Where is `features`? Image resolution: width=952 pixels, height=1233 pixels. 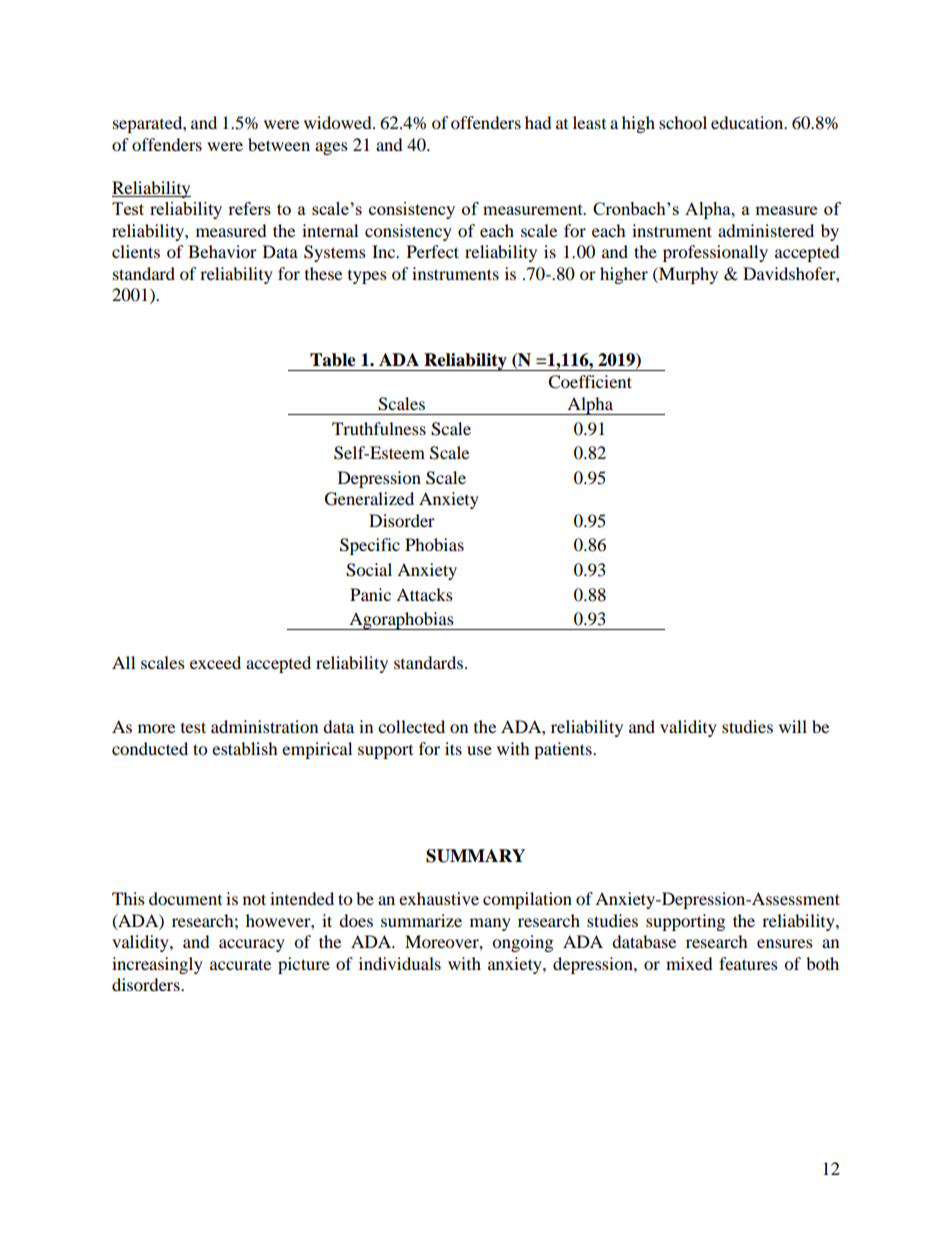
features is located at coordinates (748, 963).
